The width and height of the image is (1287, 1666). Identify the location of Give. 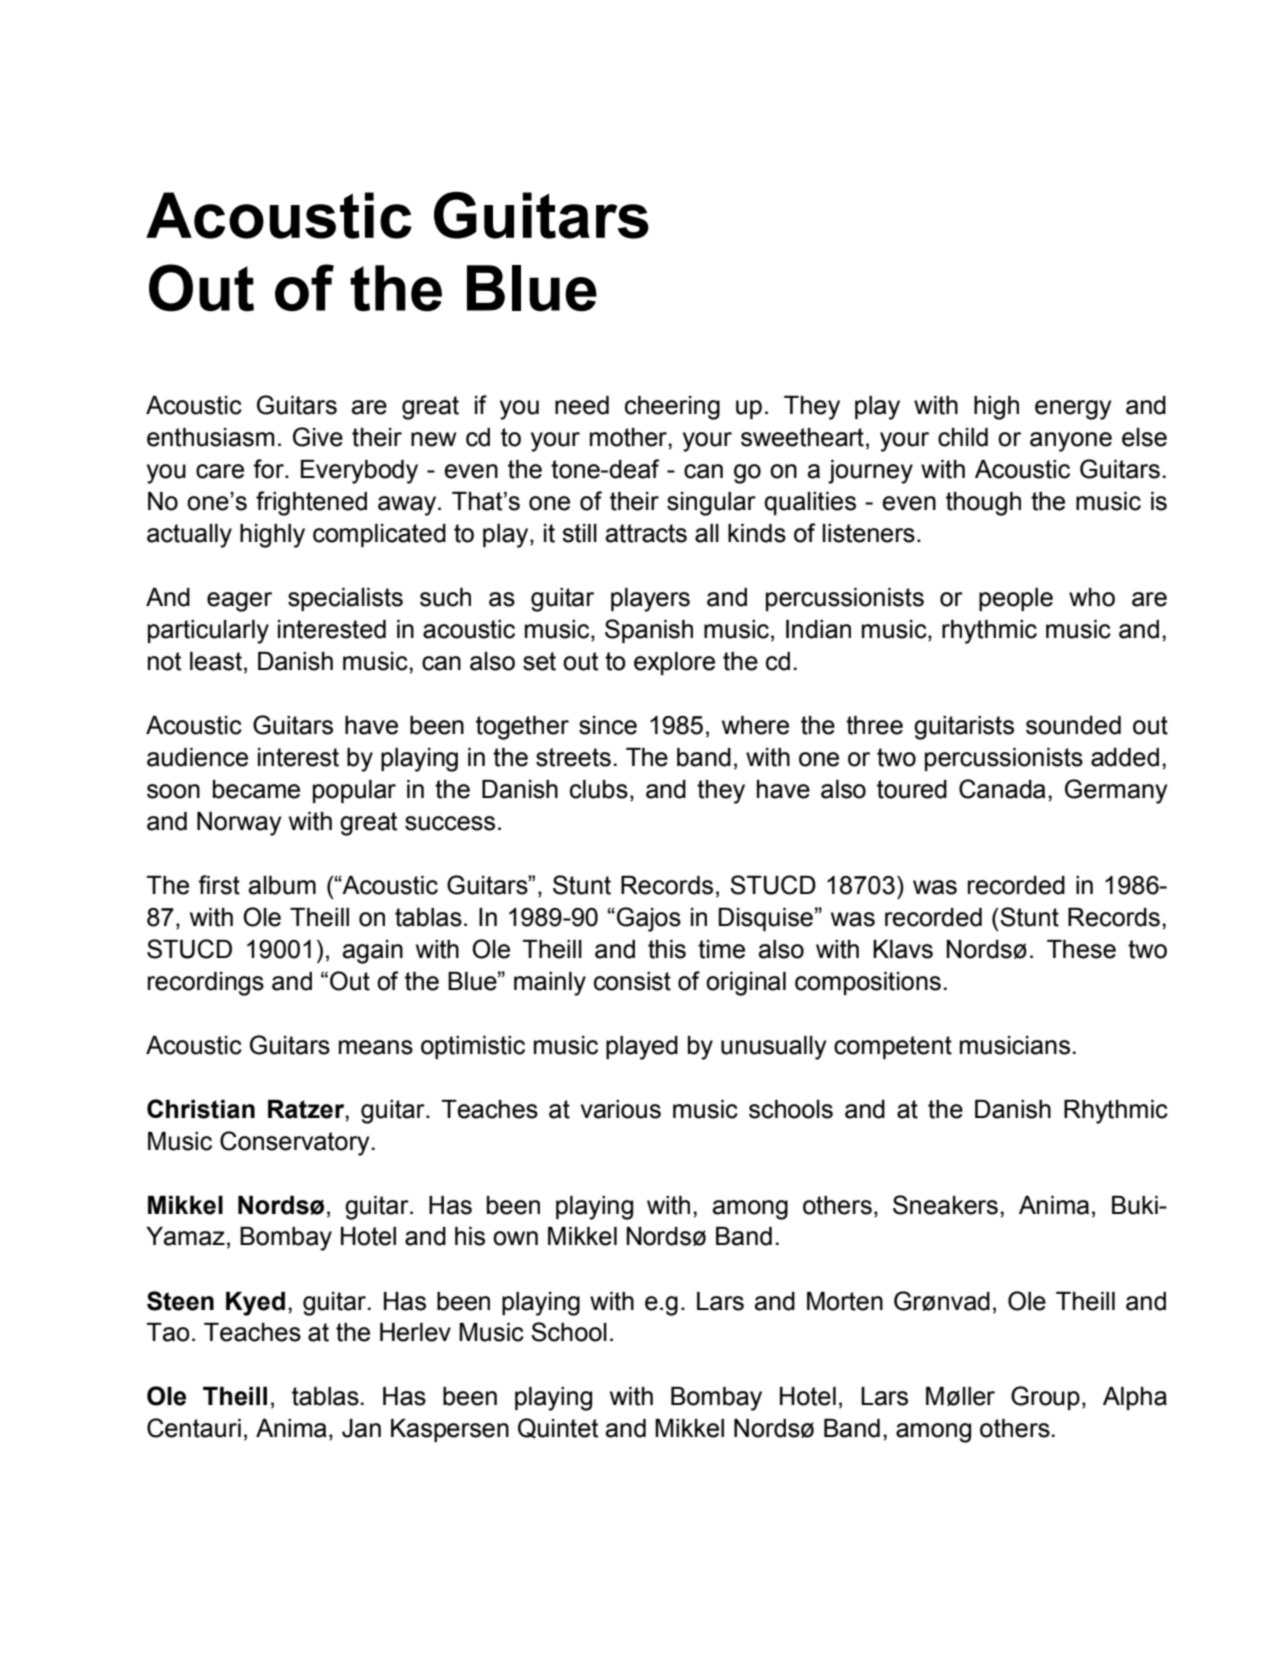
(318, 437).
